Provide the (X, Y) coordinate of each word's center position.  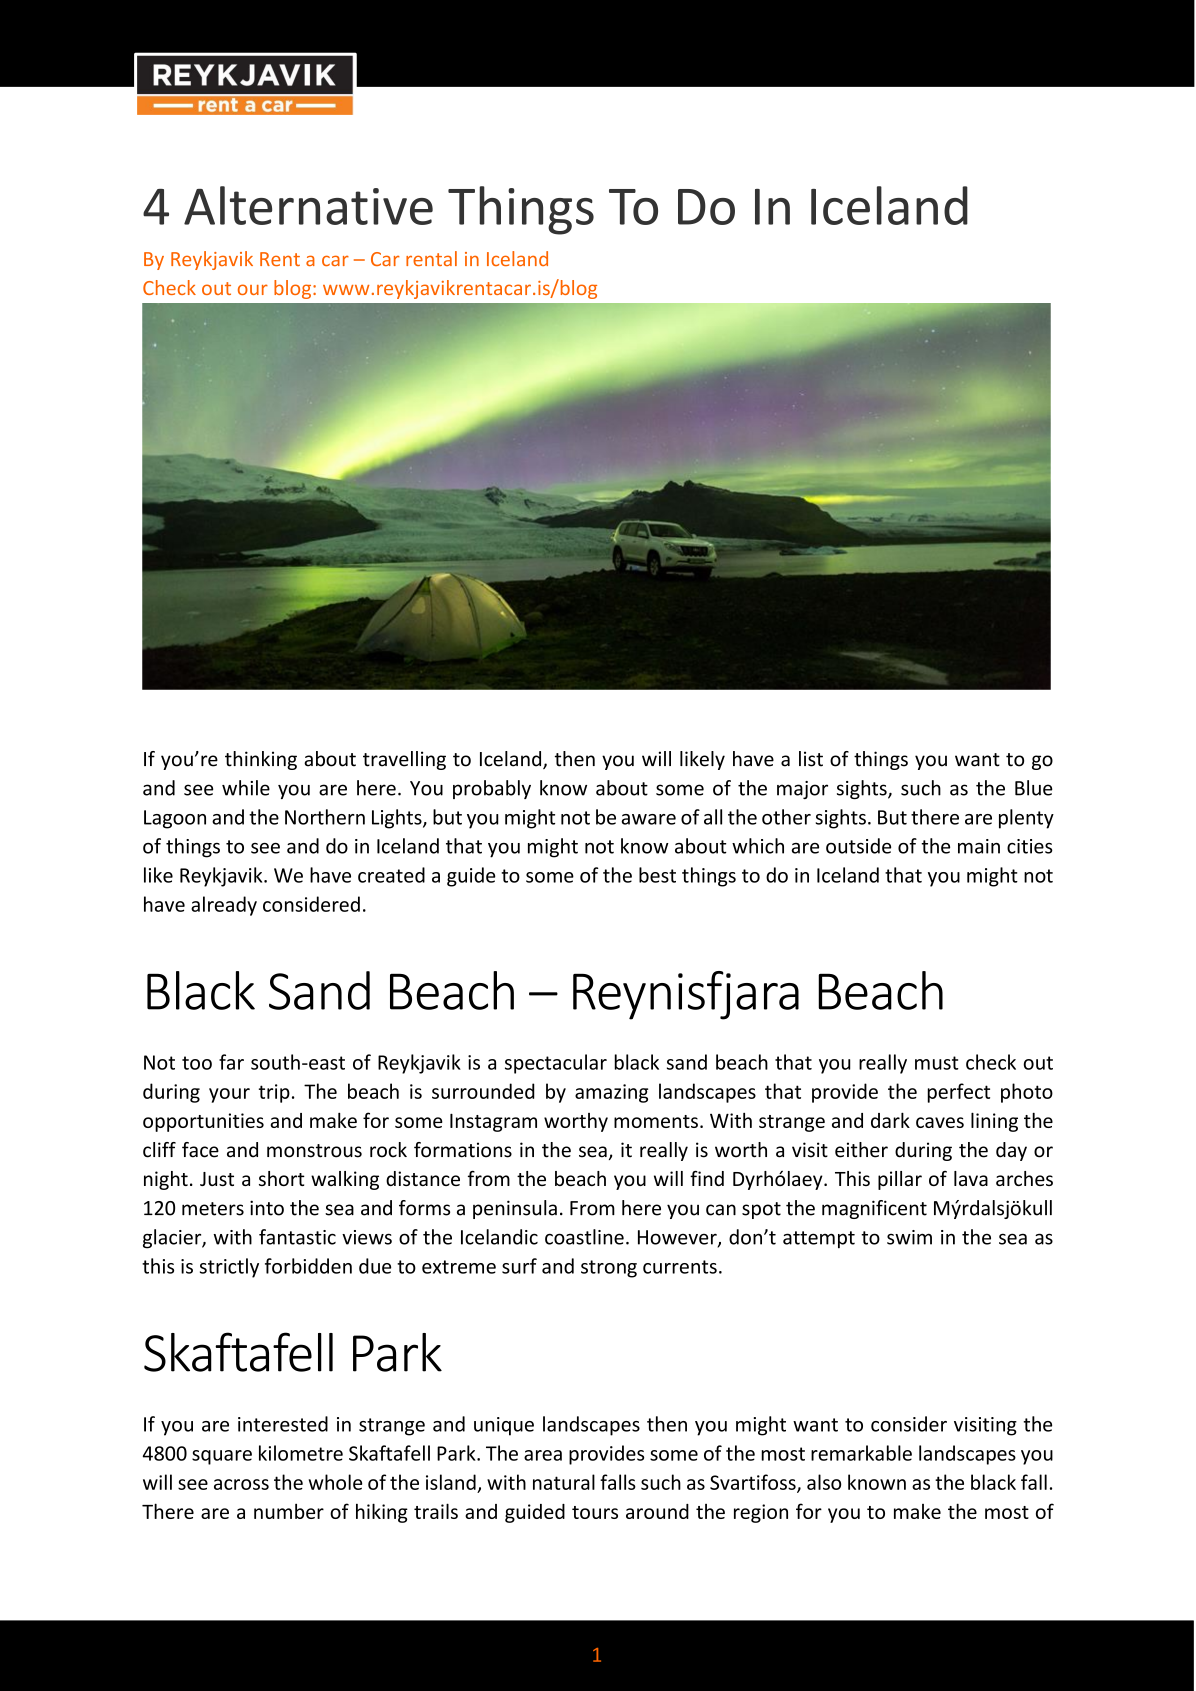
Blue (1034, 788)
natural (564, 1482)
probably (492, 789)
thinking (261, 760)
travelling (404, 760)
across (241, 1484)
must (937, 1063)
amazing (611, 1093)
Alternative (308, 205)
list (811, 759)
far (231, 1062)
